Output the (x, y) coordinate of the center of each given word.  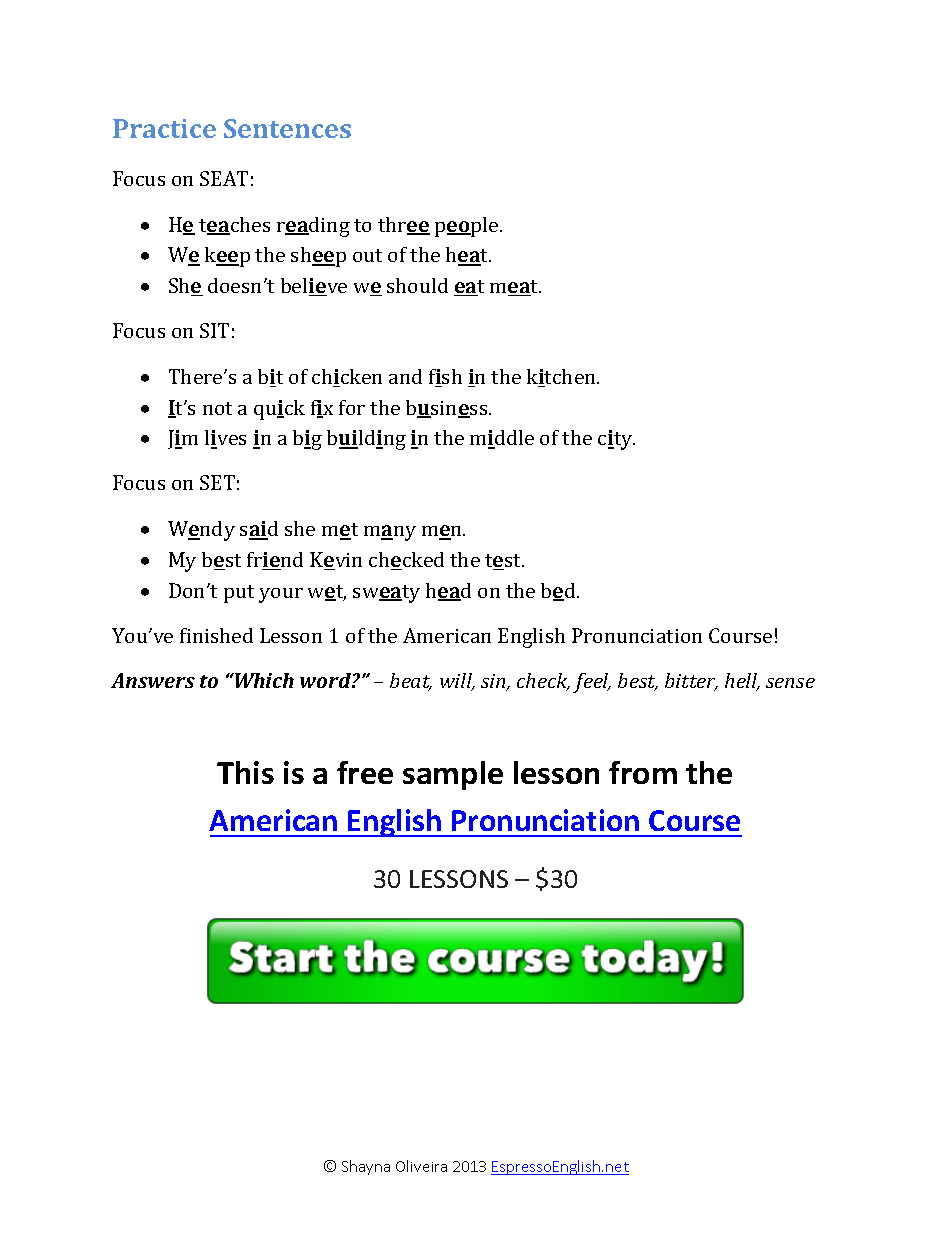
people (468, 227)
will (457, 682)
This (245, 772)
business (448, 409)
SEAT (224, 178)
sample (453, 775)
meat (515, 288)
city (616, 440)
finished (216, 635)
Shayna (366, 1167)
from (643, 772)
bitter (691, 682)
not (217, 408)
